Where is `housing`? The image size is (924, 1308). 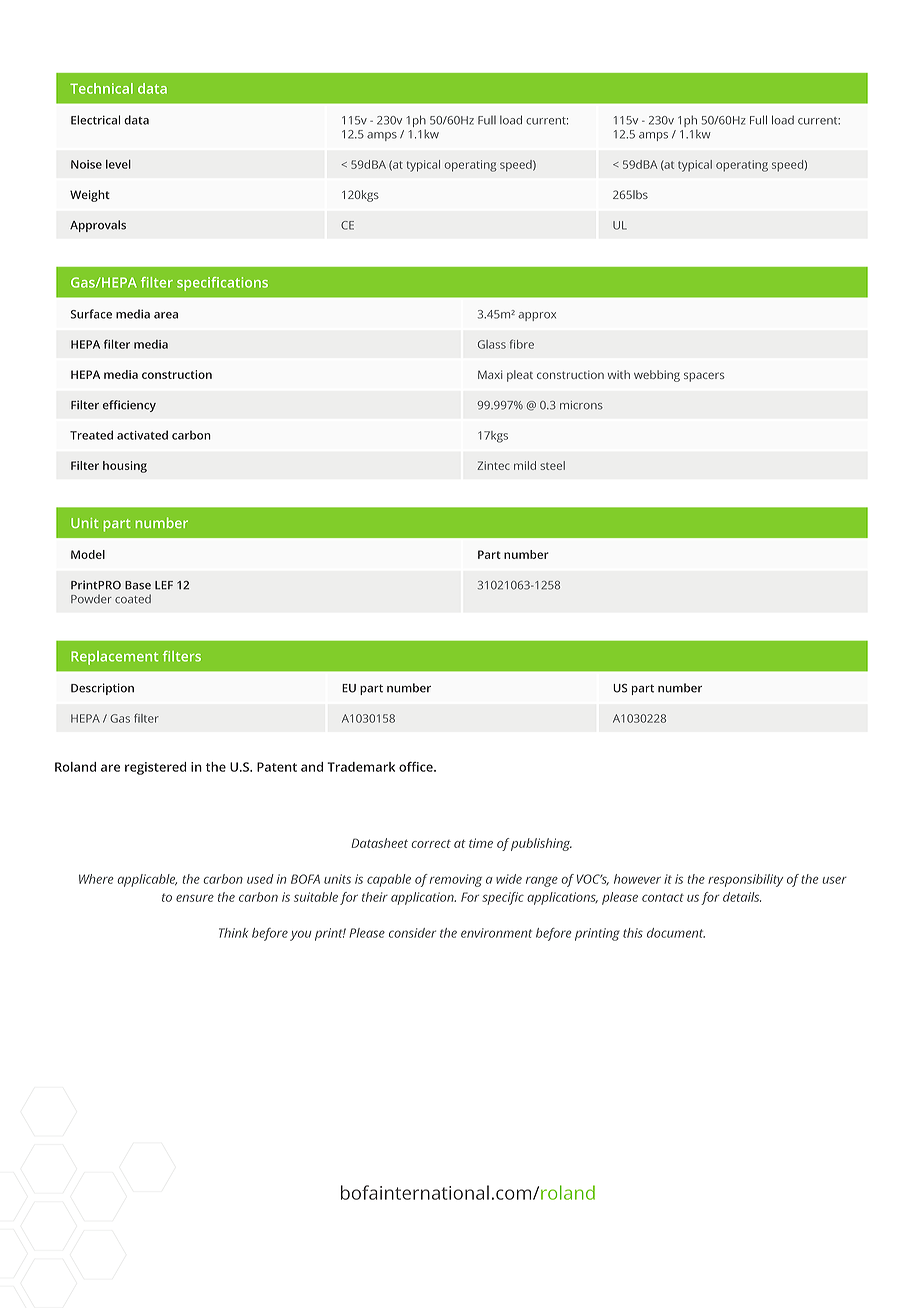
housing is located at coordinates (125, 467).
